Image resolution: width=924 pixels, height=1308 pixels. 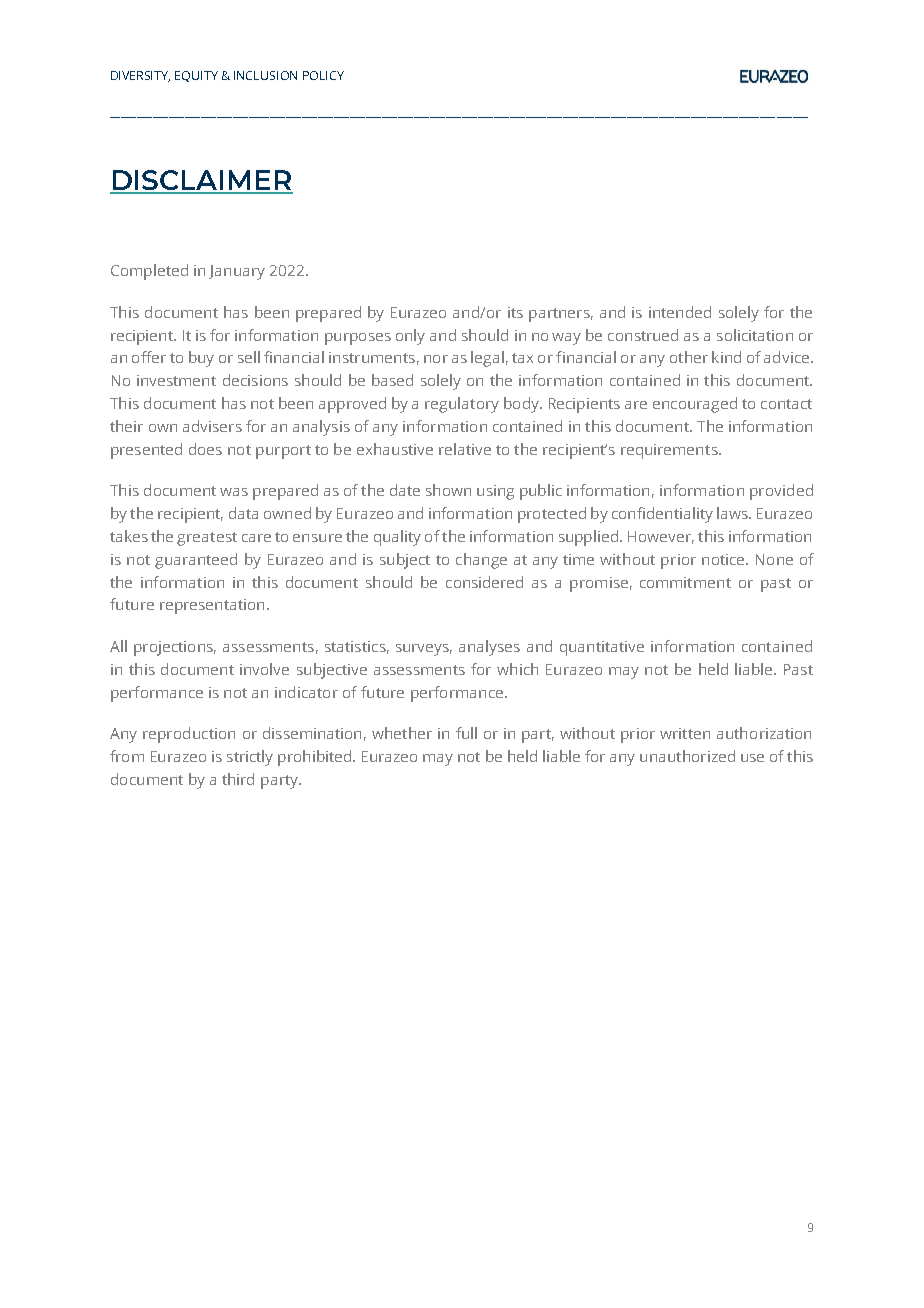 I want to click on POLICY, so click(x=323, y=75).
